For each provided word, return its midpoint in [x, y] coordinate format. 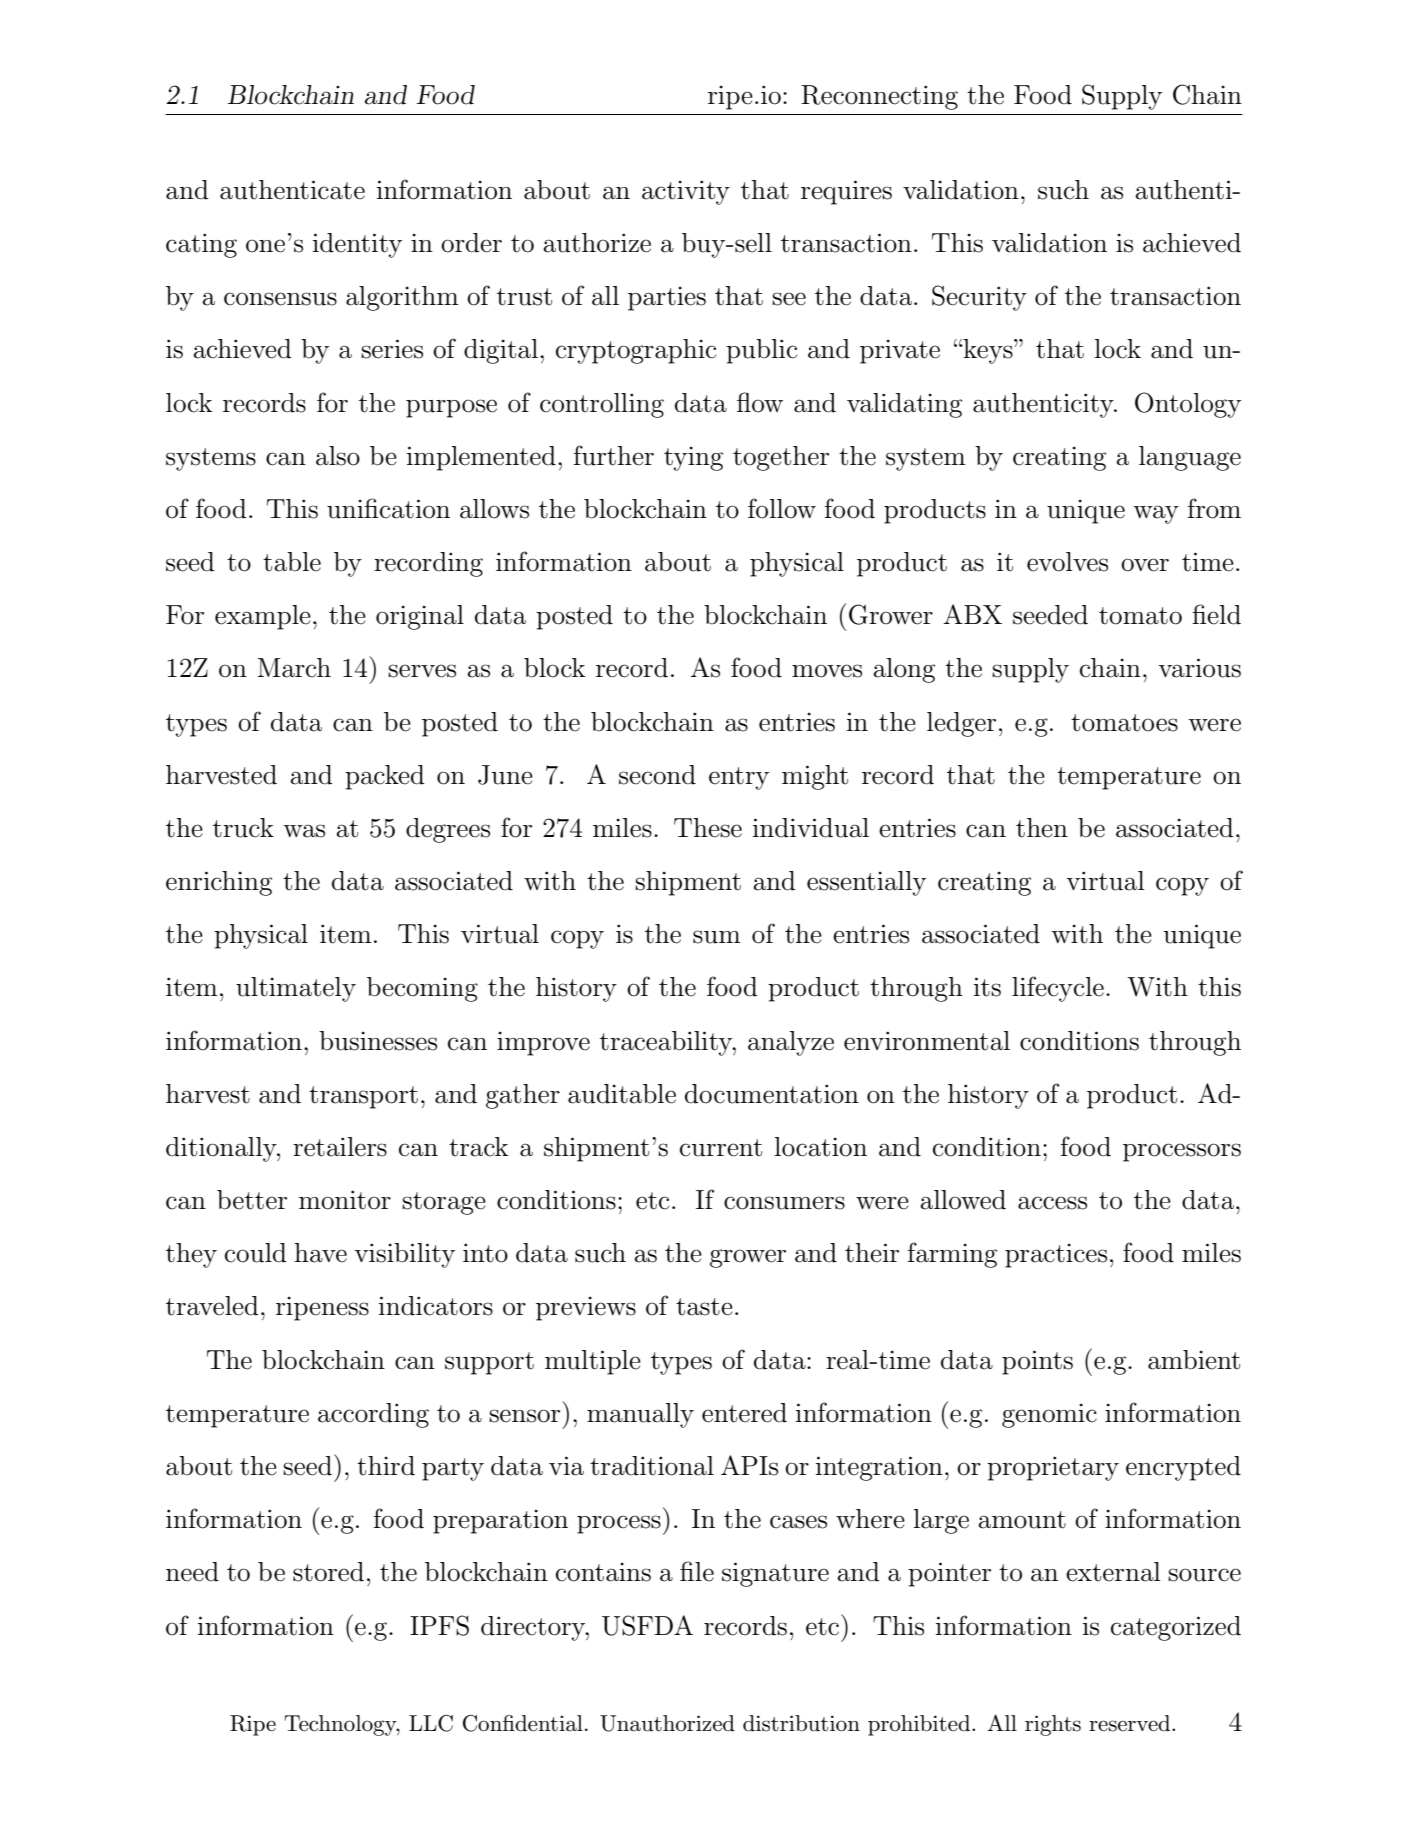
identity [357, 245]
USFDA [647, 1625]
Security [979, 298]
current [721, 1148]
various [1199, 668]
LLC [431, 1723]
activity [686, 192]
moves [827, 671]
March [294, 668]
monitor [345, 1200]
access [1052, 1203]
